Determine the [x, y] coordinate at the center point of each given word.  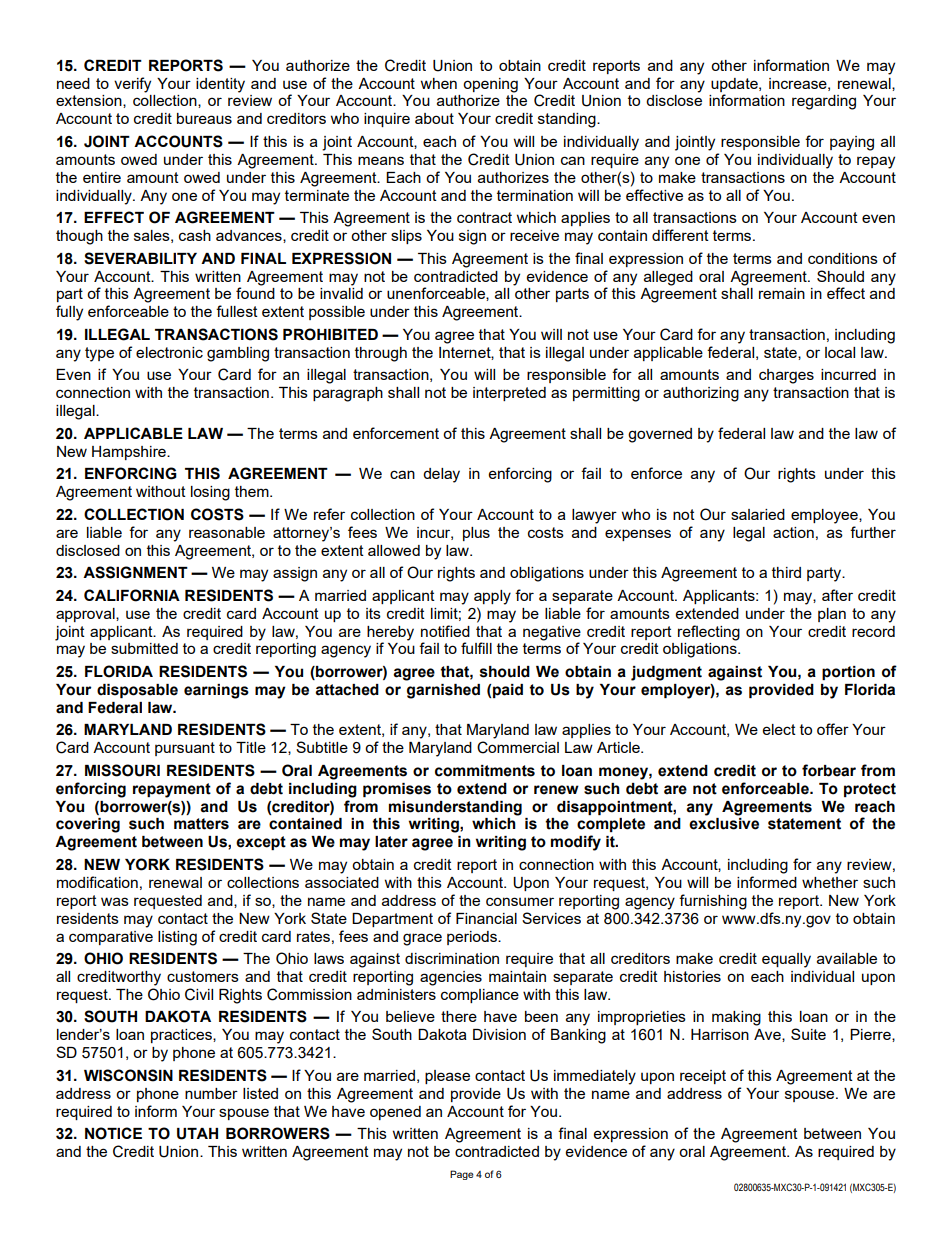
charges [786, 376]
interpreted [509, 394]
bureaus [204, 118]
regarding [824, 102]
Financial [486, 918]
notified [445, 631]
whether [830, 882]
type [99, 354]
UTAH [197, 1134]
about [434, 118]
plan [832, 615]
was [115, 901]
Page [462, 1175]
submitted [144, 648]
